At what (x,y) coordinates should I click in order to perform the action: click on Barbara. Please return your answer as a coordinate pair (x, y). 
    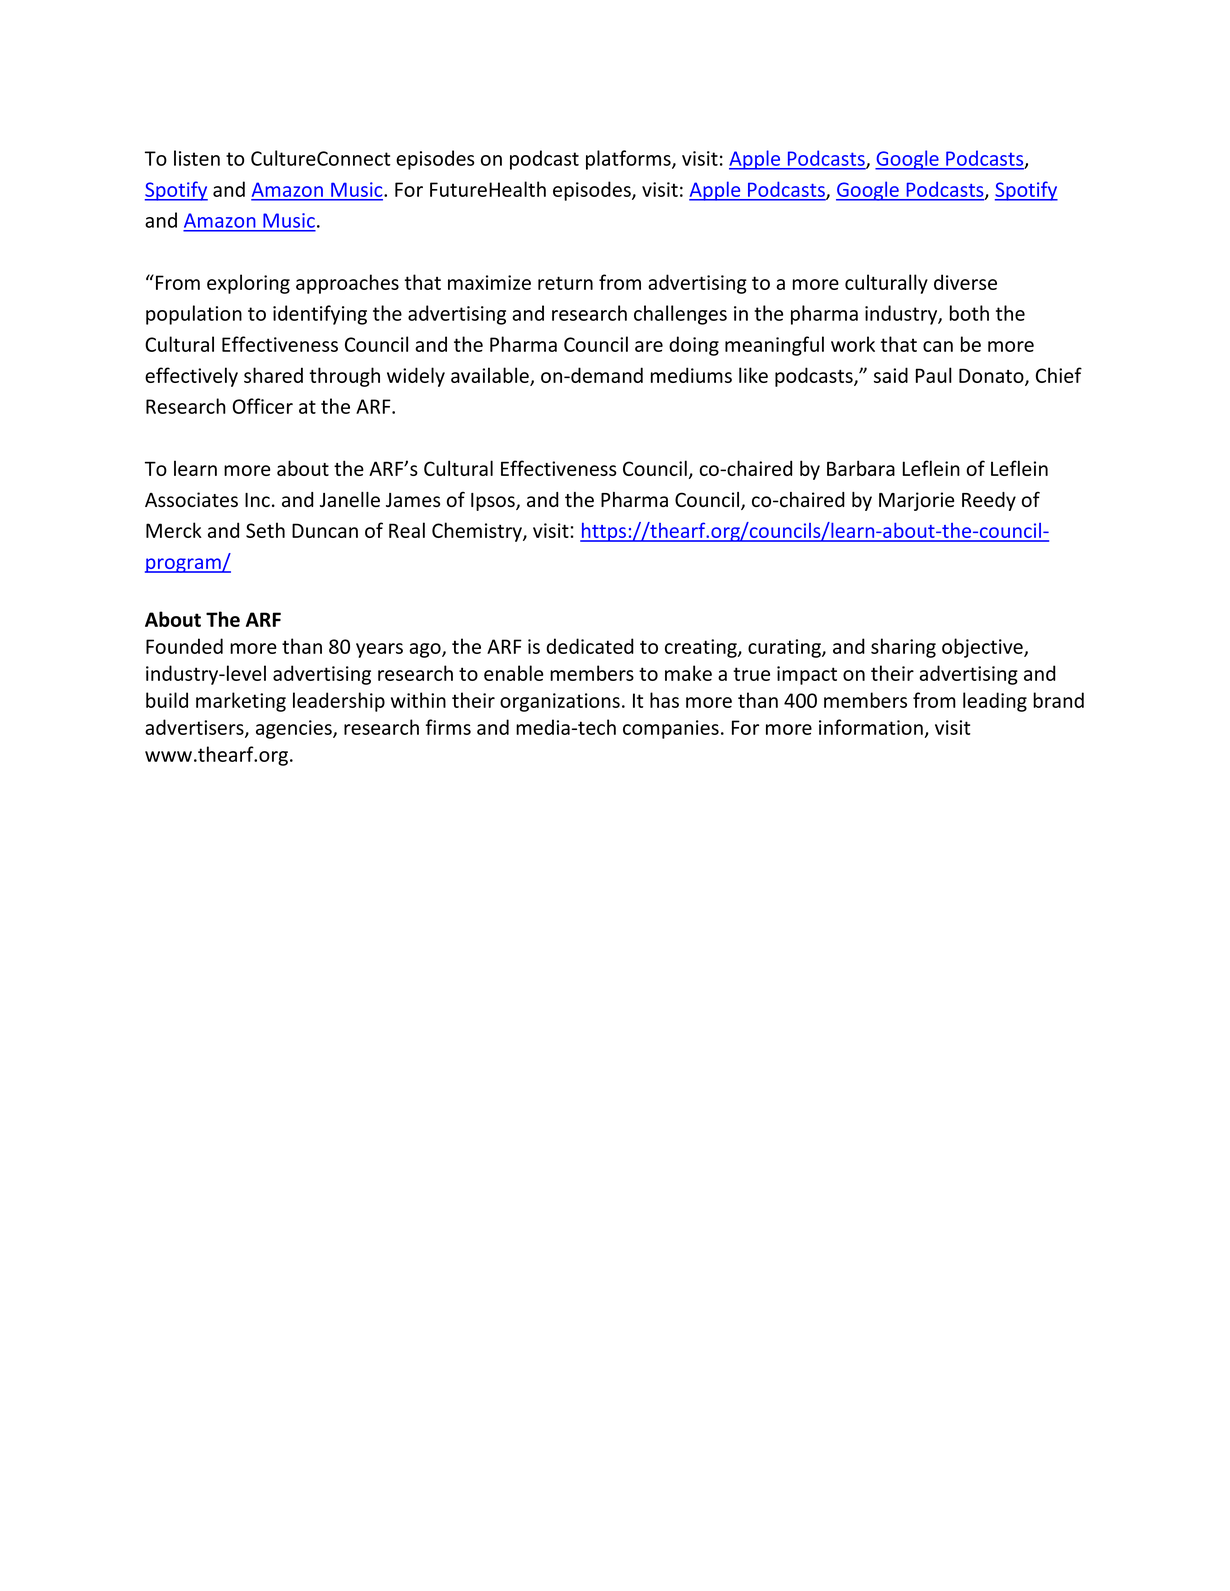
    Looking at the image, I should click on (861, 468).
